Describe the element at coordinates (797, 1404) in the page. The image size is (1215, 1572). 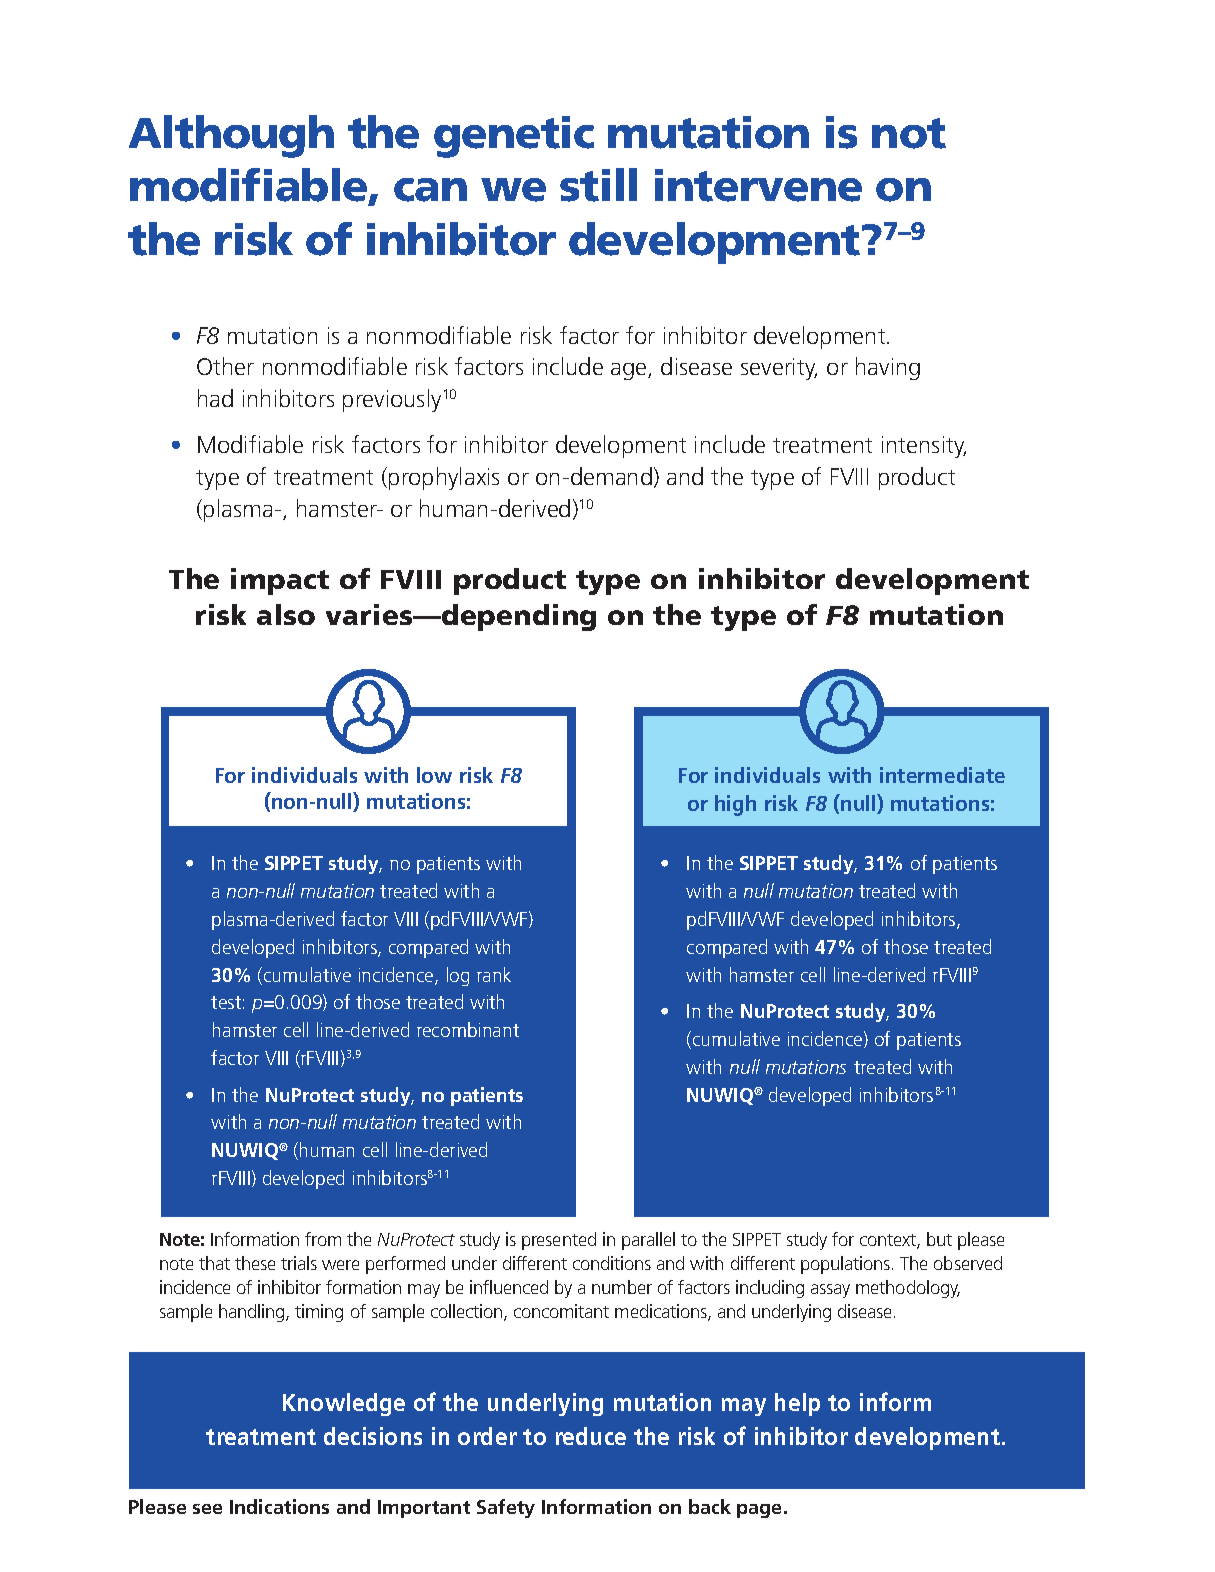
I see `help` at that location.
